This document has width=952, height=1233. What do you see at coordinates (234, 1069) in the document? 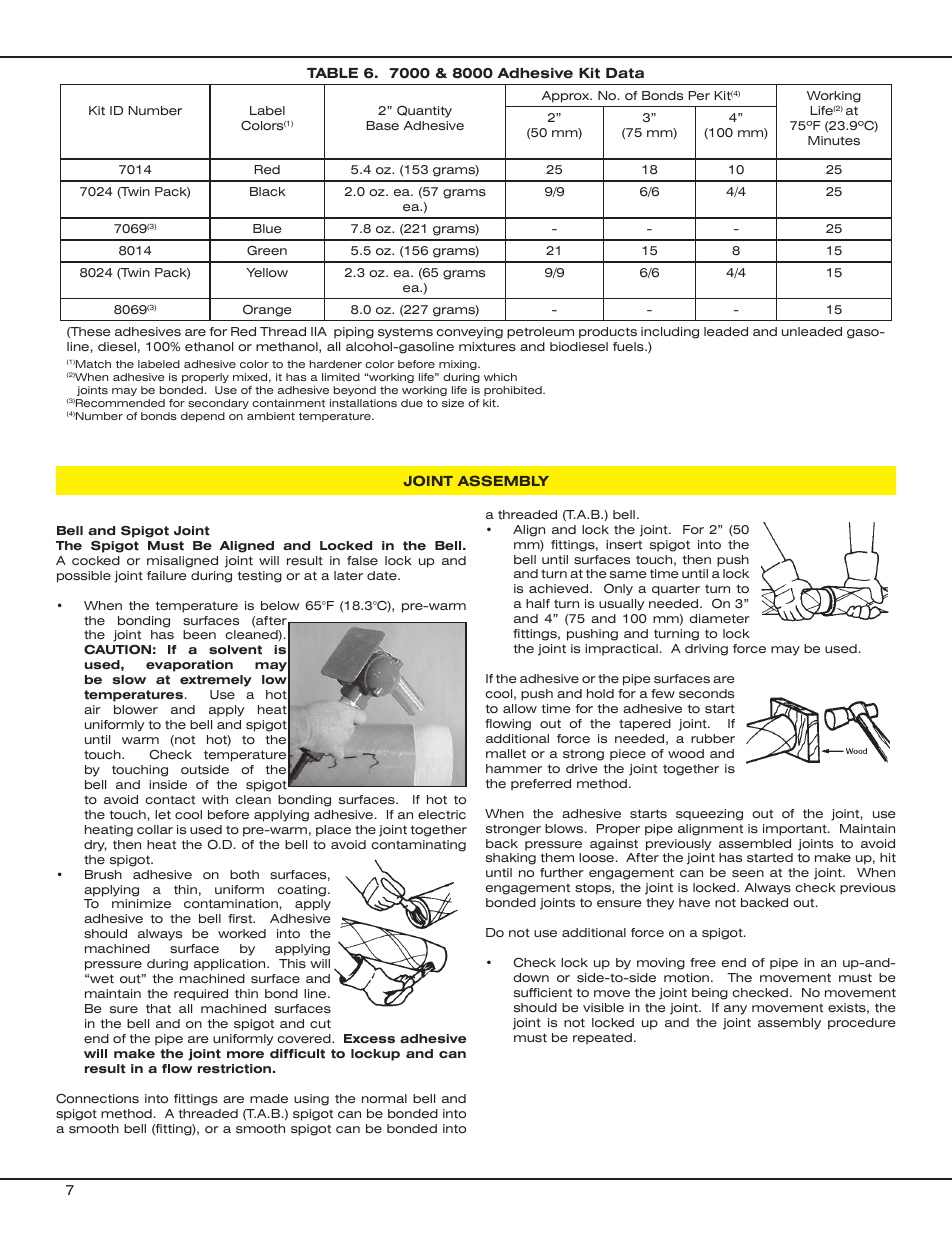
I see `restriction` at bounding box center [234, 1069].
